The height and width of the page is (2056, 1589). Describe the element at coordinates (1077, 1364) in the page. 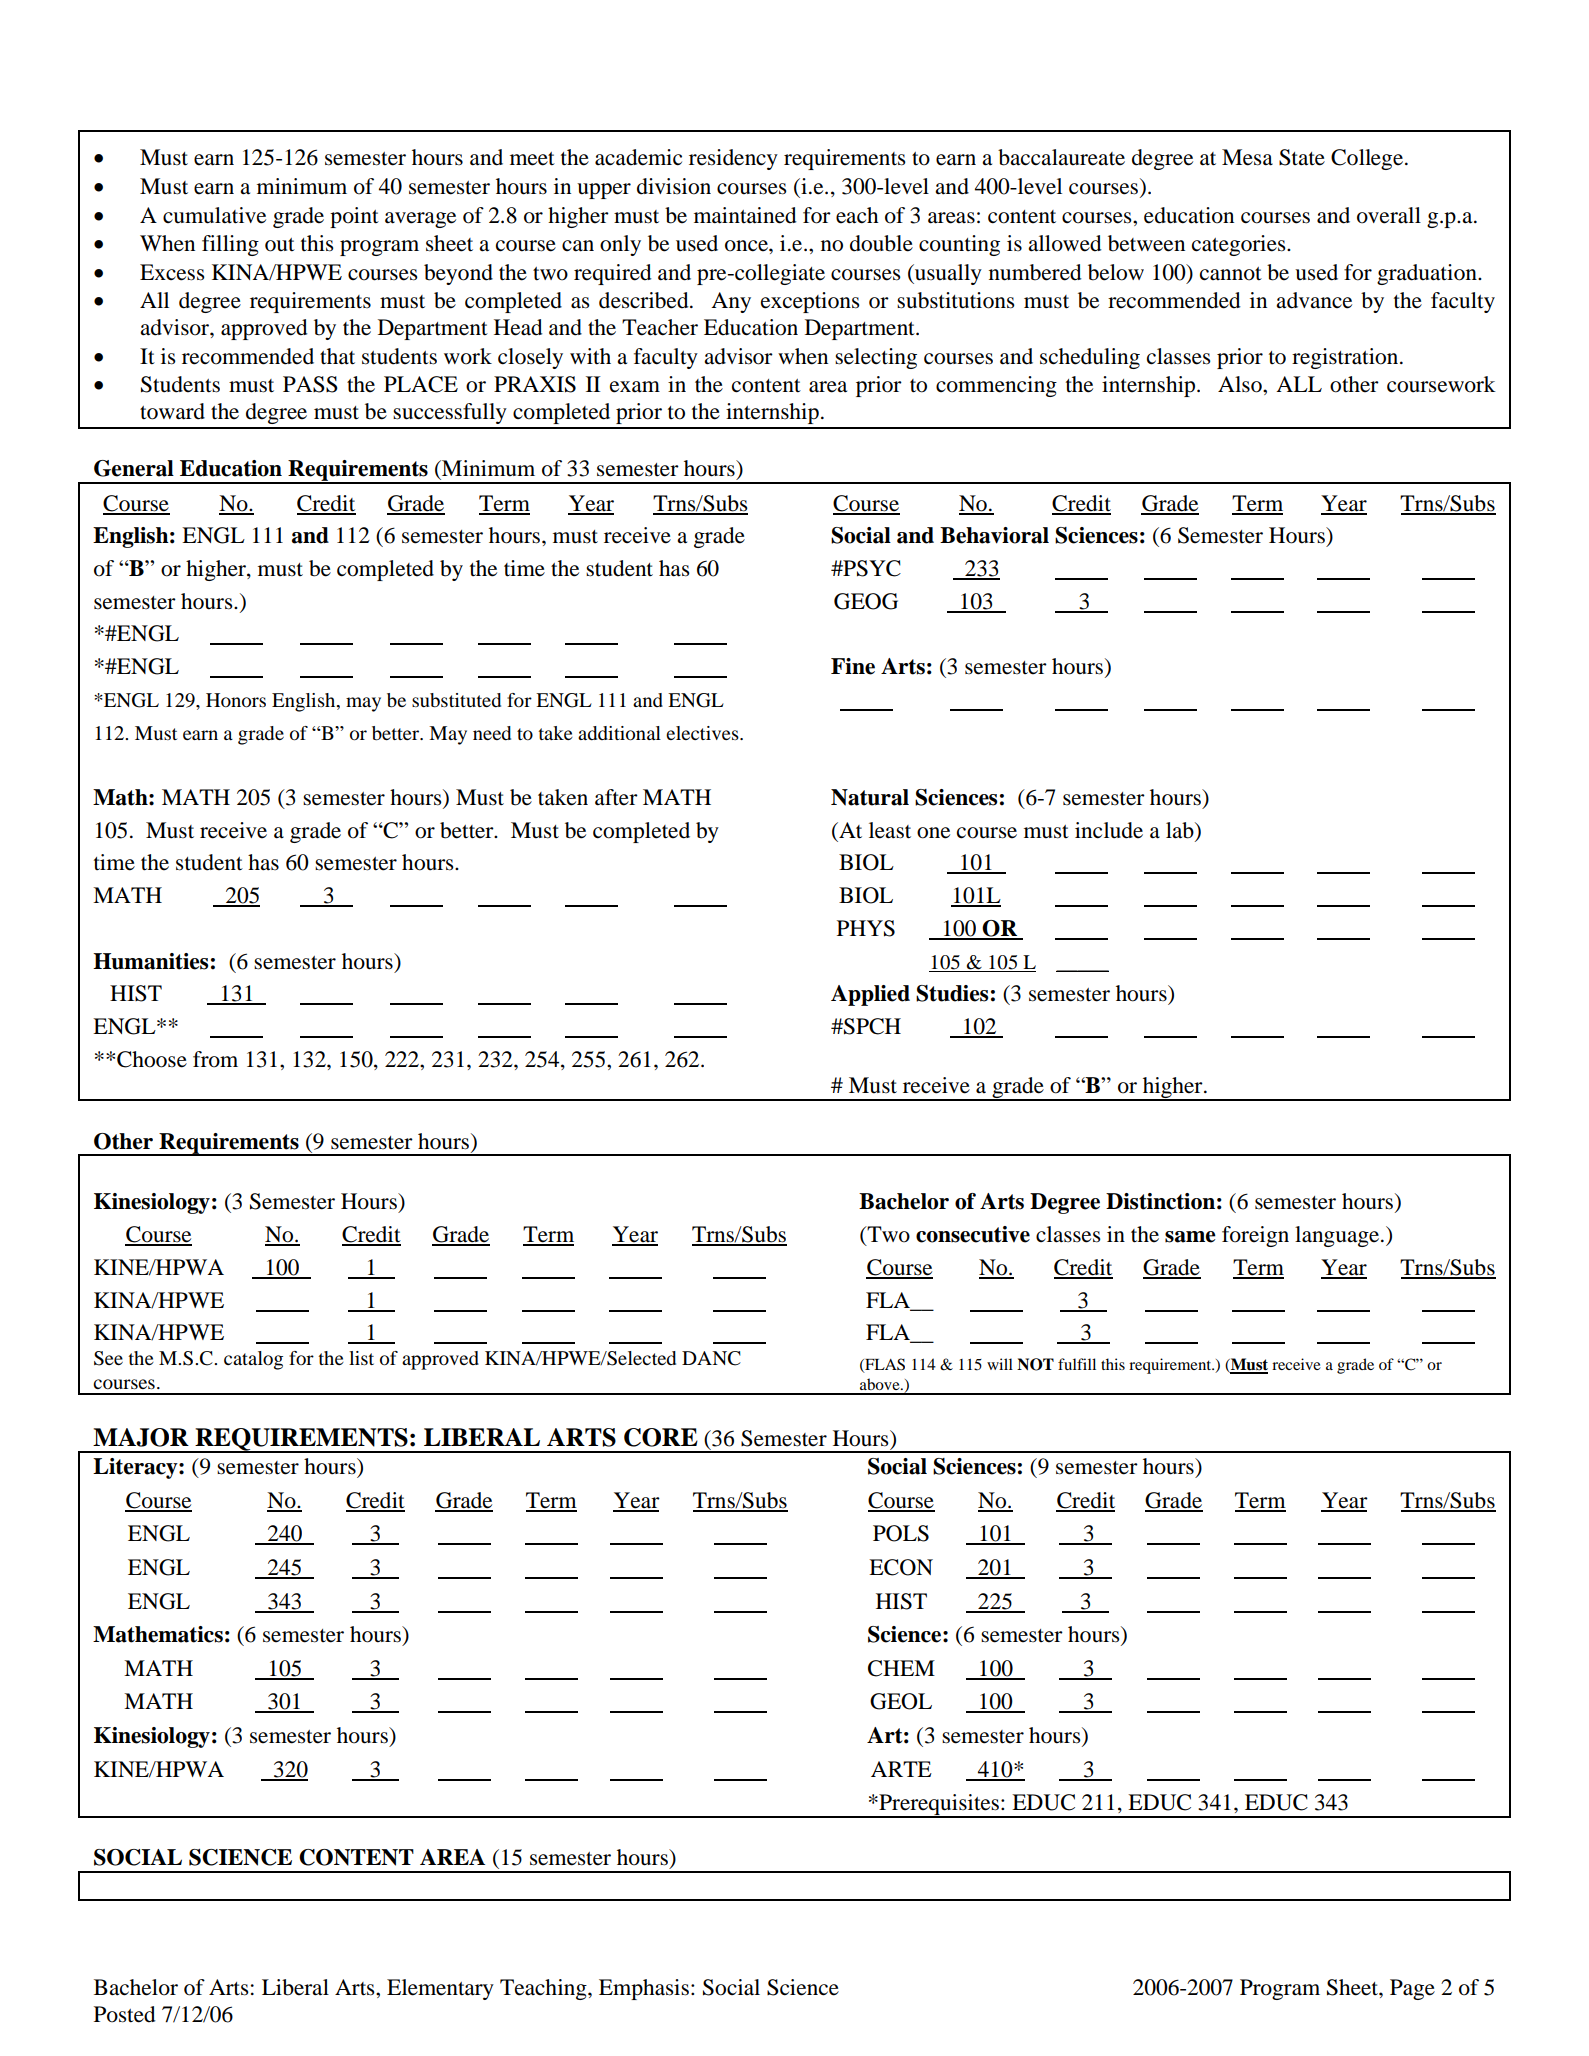

I see `fulfill` at that location.
